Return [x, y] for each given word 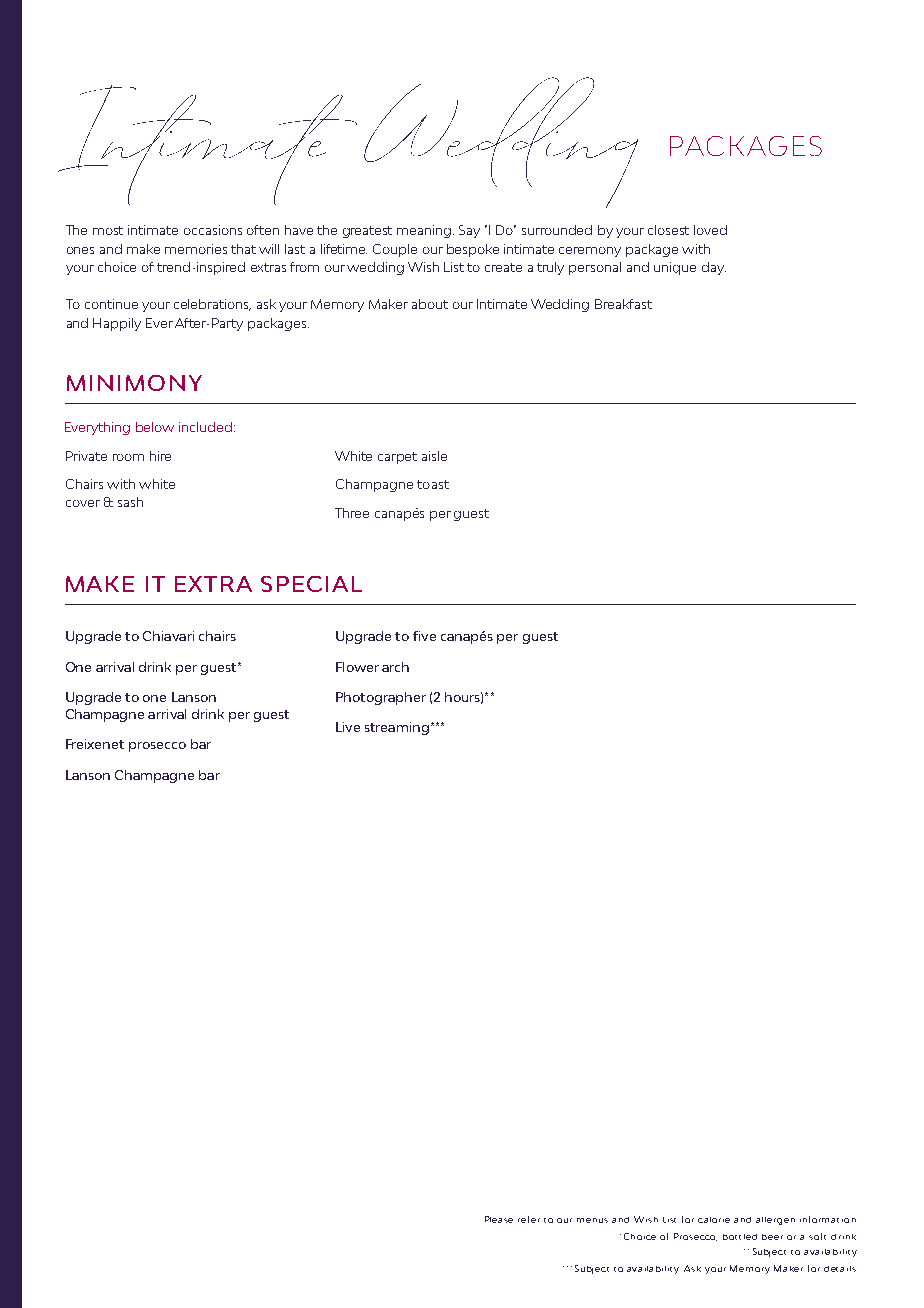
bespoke [473, 250]
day [714, 268]
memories [196, 249]
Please [499, 1219]
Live [348, 727]
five [424, 636]
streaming [397, 728]
